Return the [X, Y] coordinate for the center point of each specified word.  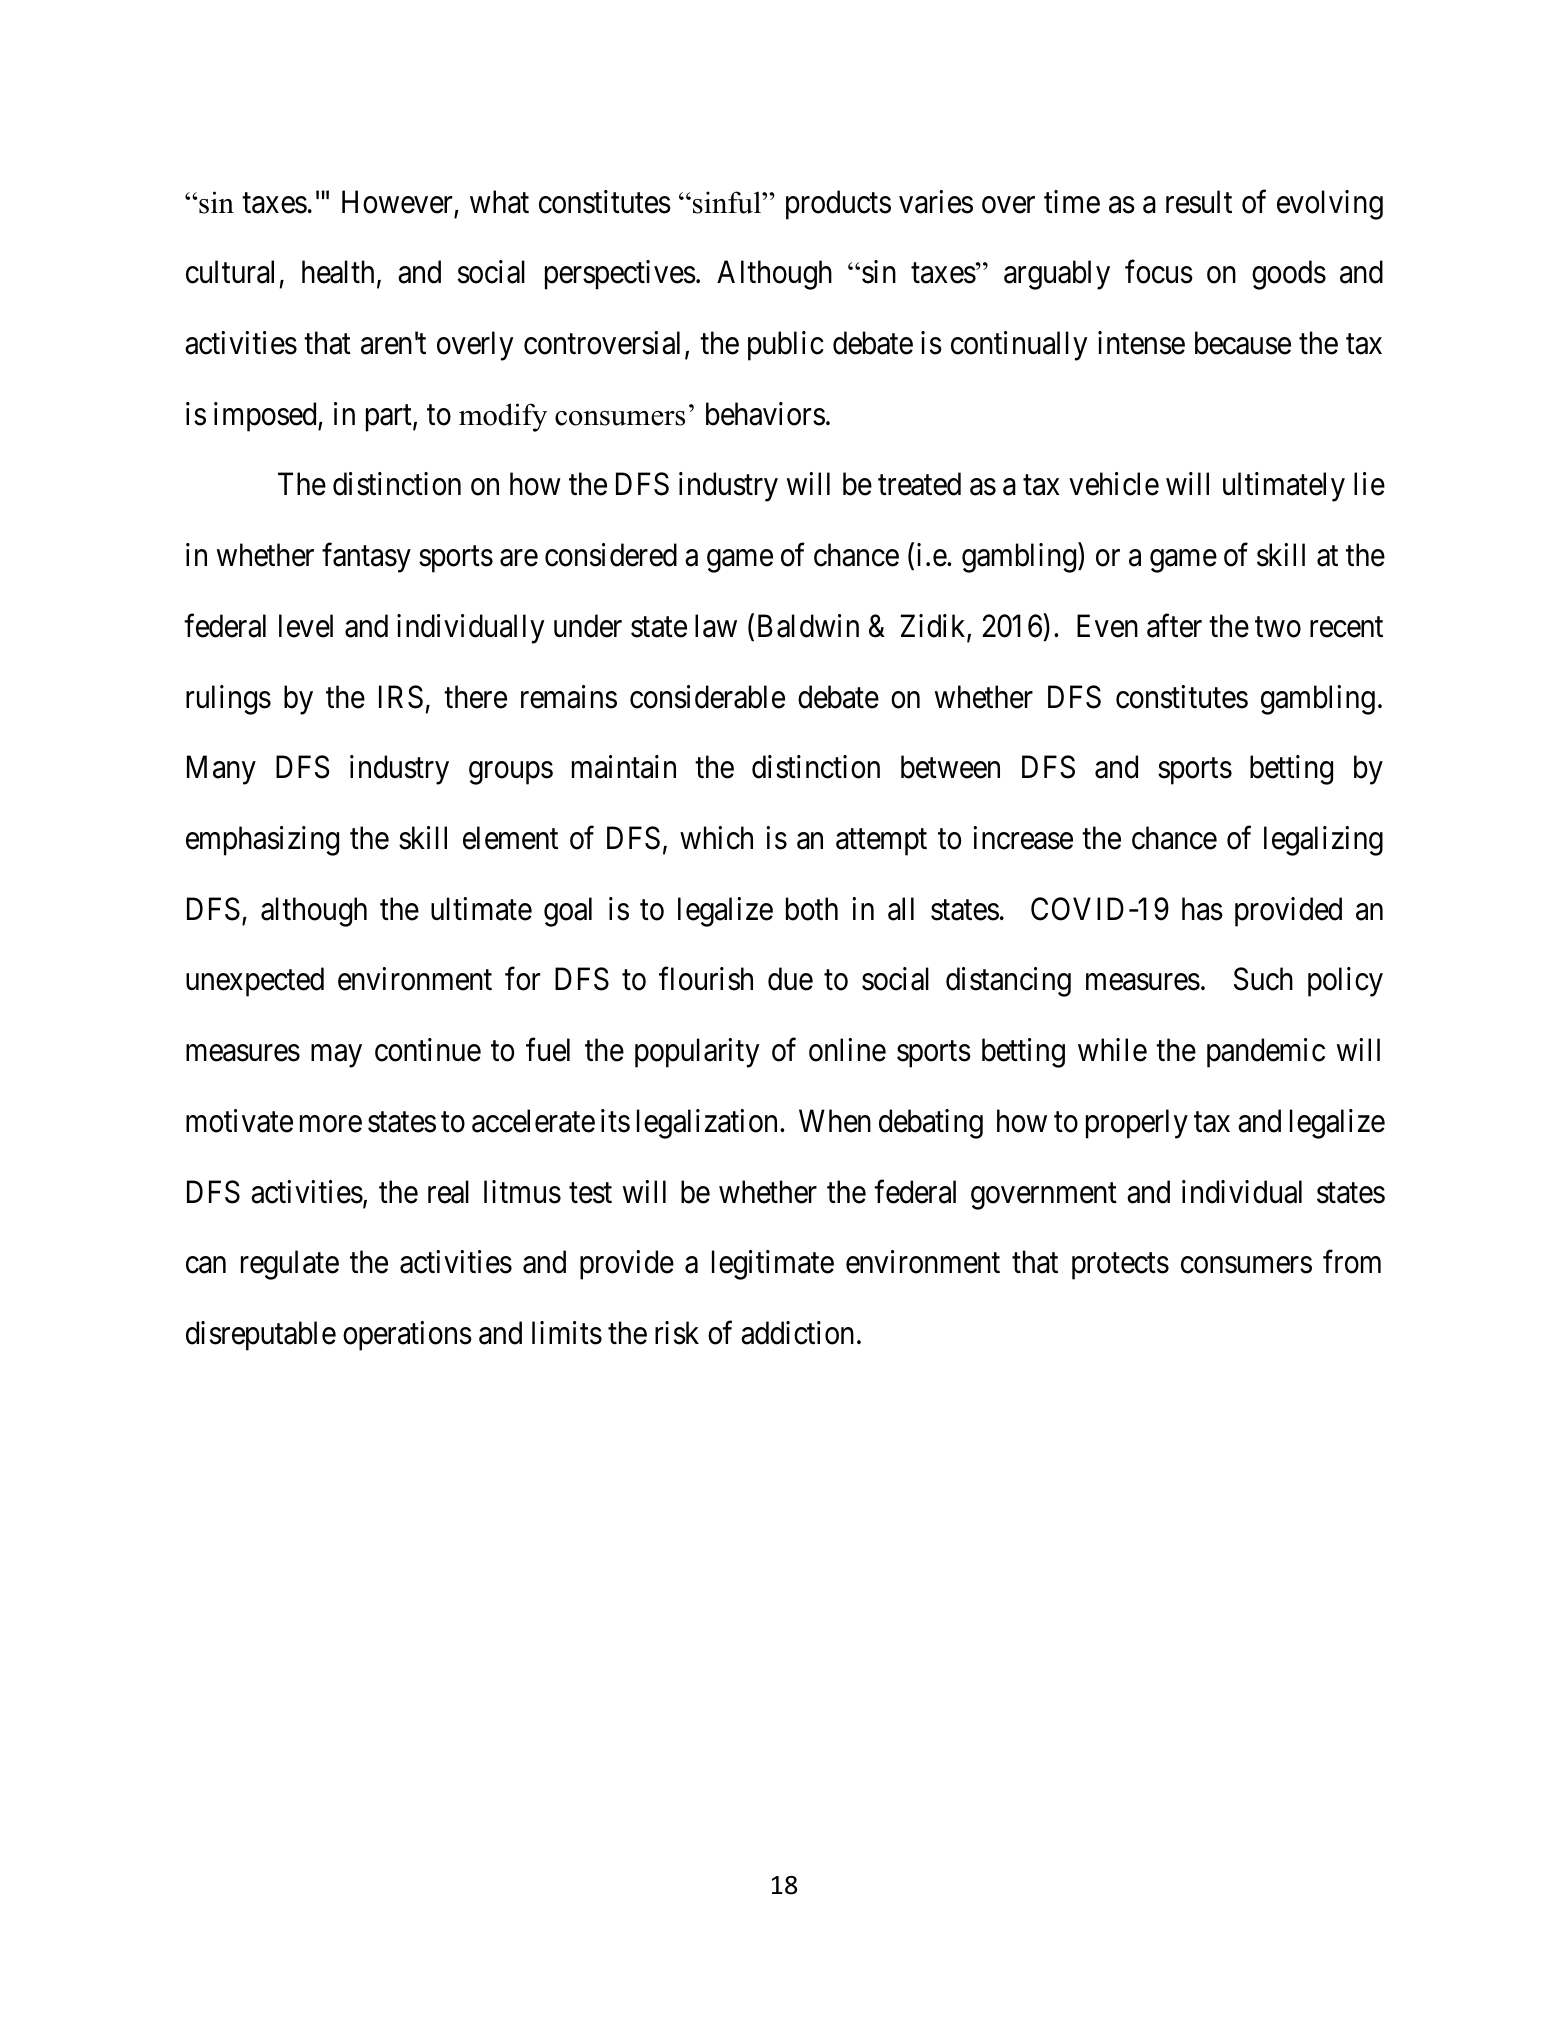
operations [407, 1336]
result [1199, 202]
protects [1120, 1267]
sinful [728, 202]
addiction [797, 1333]
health [338, 272]
